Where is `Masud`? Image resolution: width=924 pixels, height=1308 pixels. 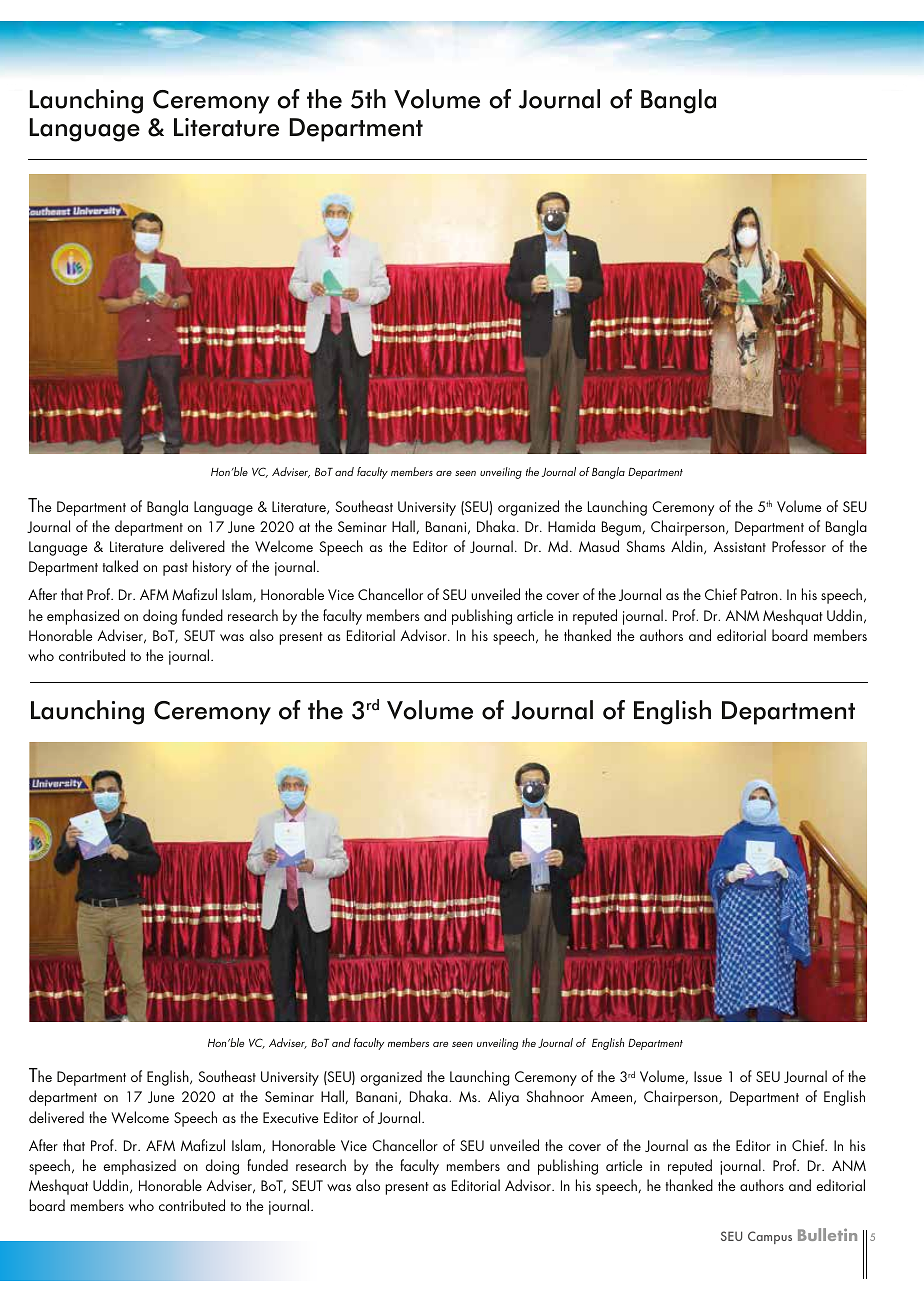 Masud is located at coordinates (599, 546).
